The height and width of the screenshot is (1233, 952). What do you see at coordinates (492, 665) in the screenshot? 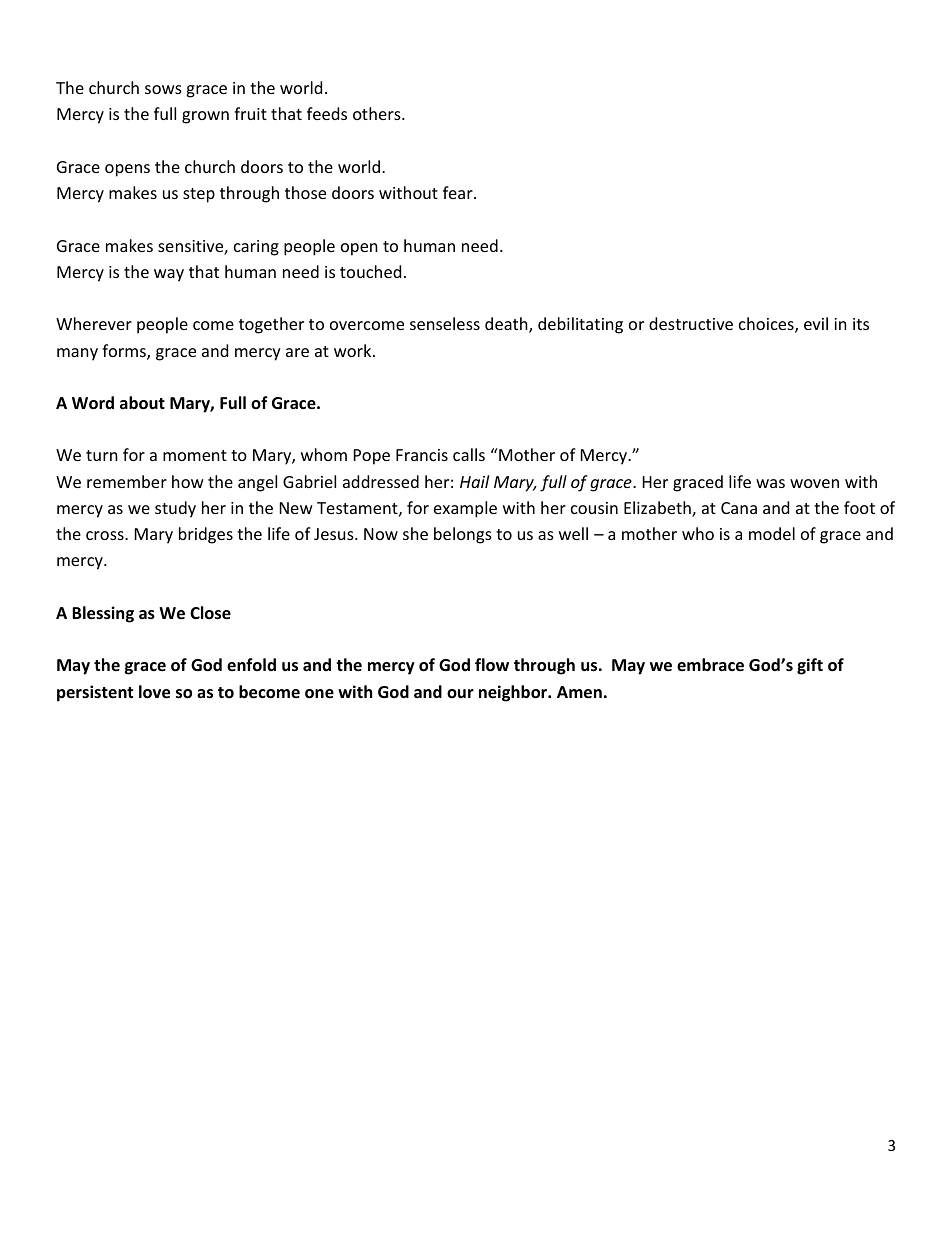
I see `flow` at bounding box center [492, 665].
